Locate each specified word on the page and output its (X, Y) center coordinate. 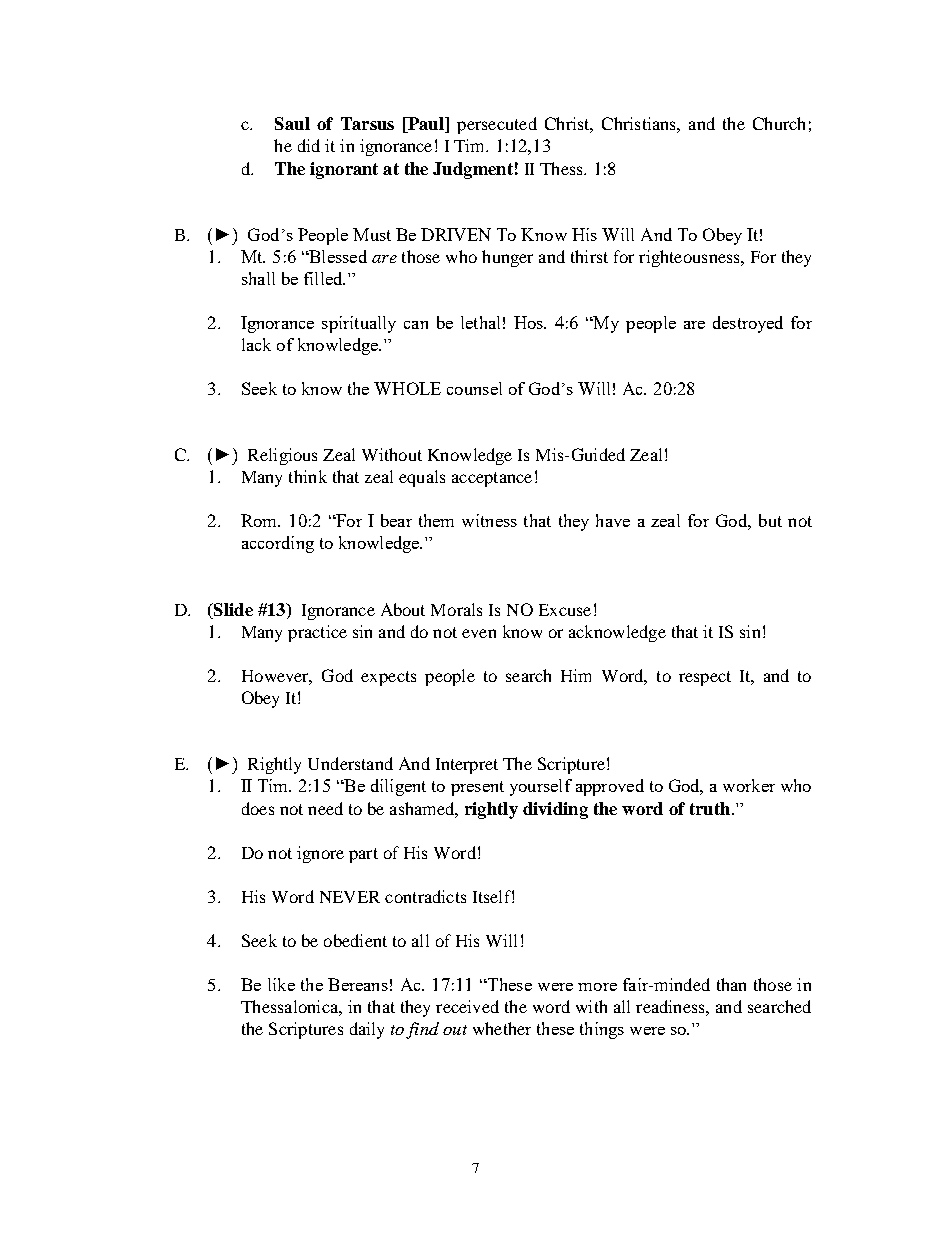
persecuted (497, 125)
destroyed (748, 324)
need (325, 808)
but (770, 520)
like (281, 984)
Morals (456, 609)
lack (256, 344)
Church (779, 123)
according (278, 544)
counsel (474, 388)
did (309, 145)
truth (710, 808)
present (477, 788)
